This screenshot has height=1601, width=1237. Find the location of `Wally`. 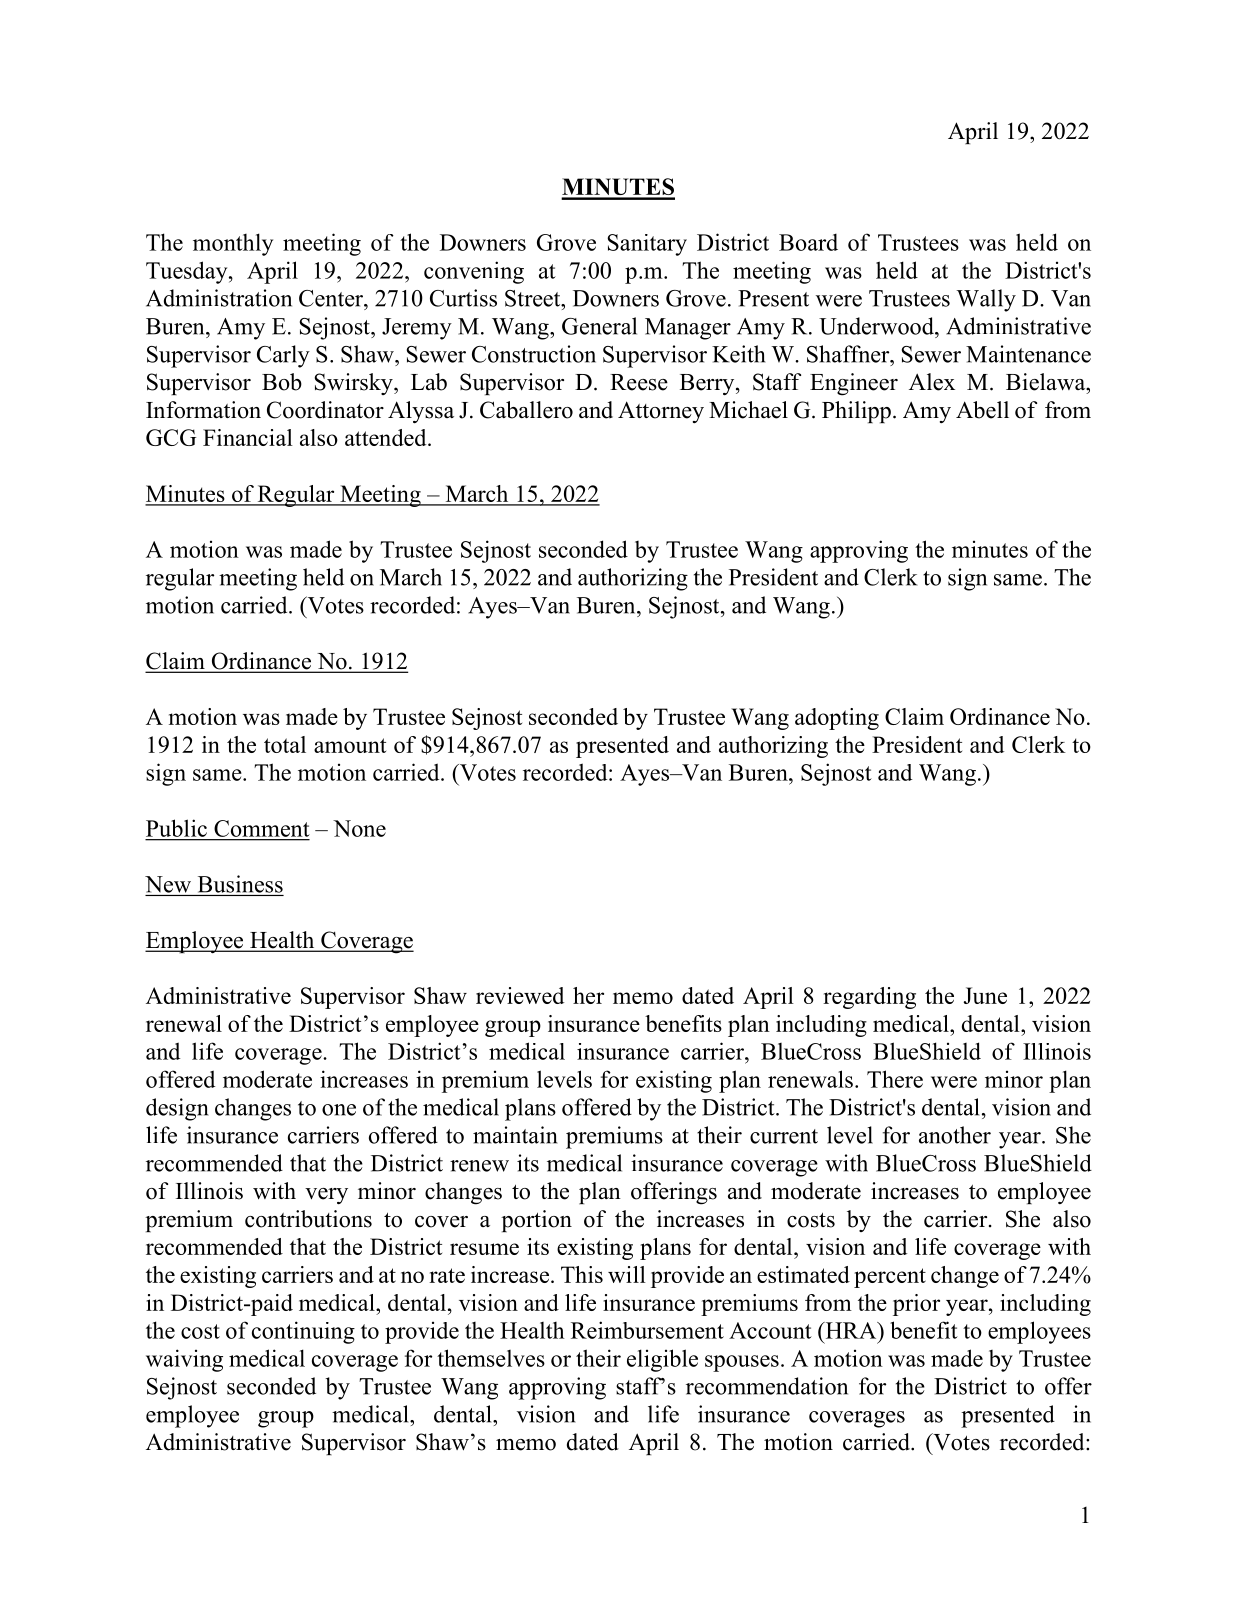

Wally is located at coordinates (986, 300).
